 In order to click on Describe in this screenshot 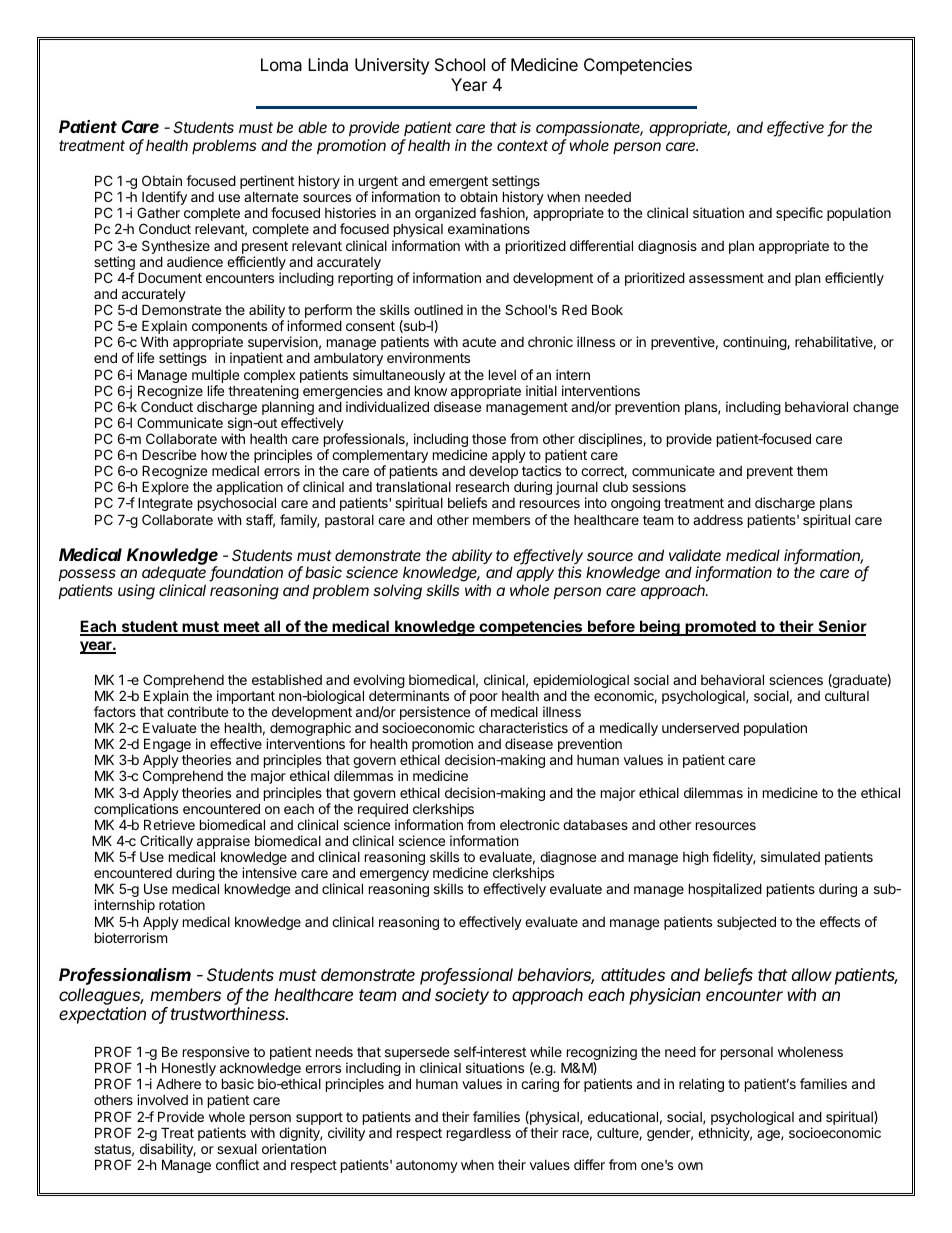, I will do `click(169, 454)`.
